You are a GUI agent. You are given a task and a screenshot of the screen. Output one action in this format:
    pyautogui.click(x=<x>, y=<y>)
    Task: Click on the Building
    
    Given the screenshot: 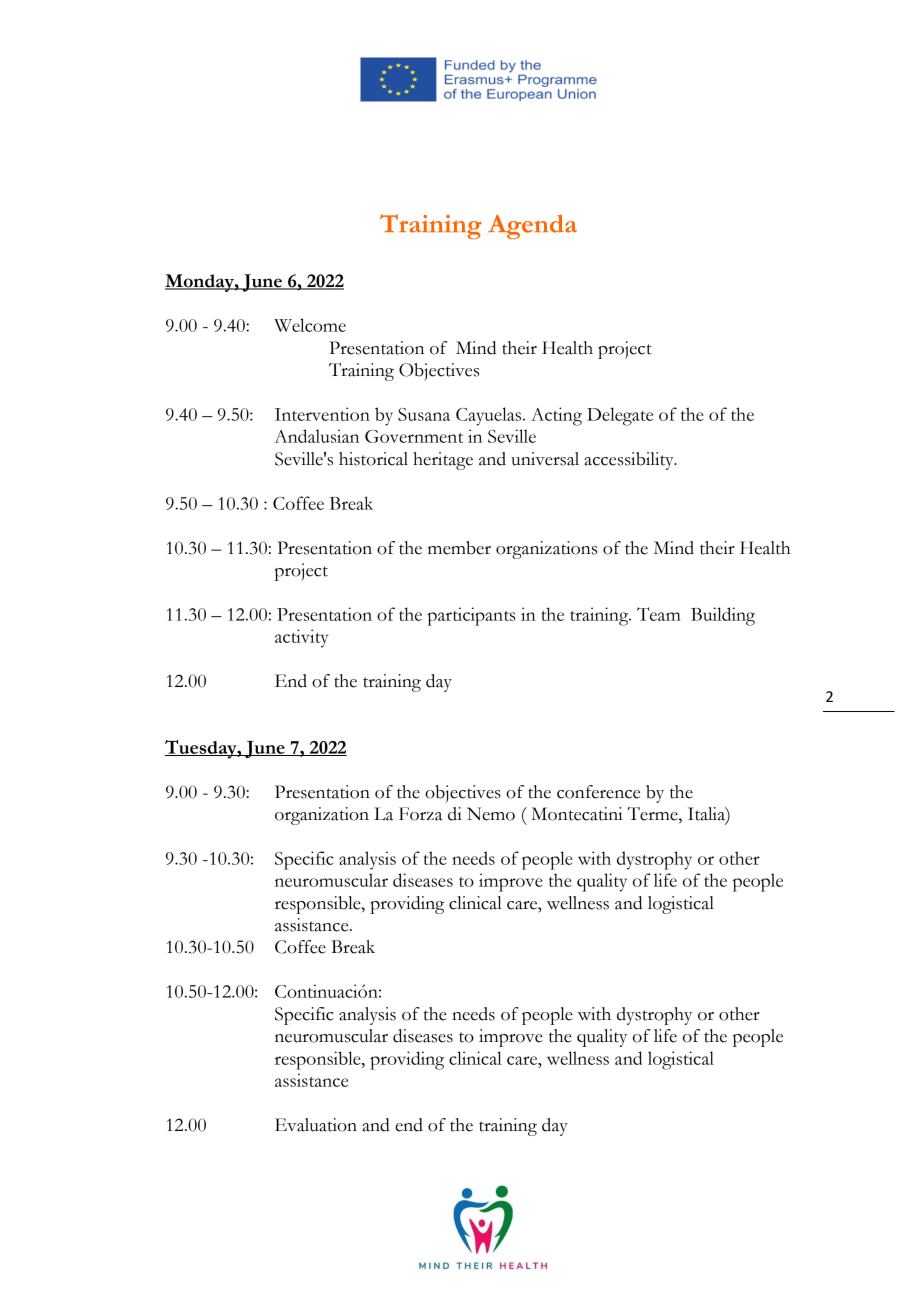 What is the action you would take?
    pyautogui.click(x=723, y=616)
